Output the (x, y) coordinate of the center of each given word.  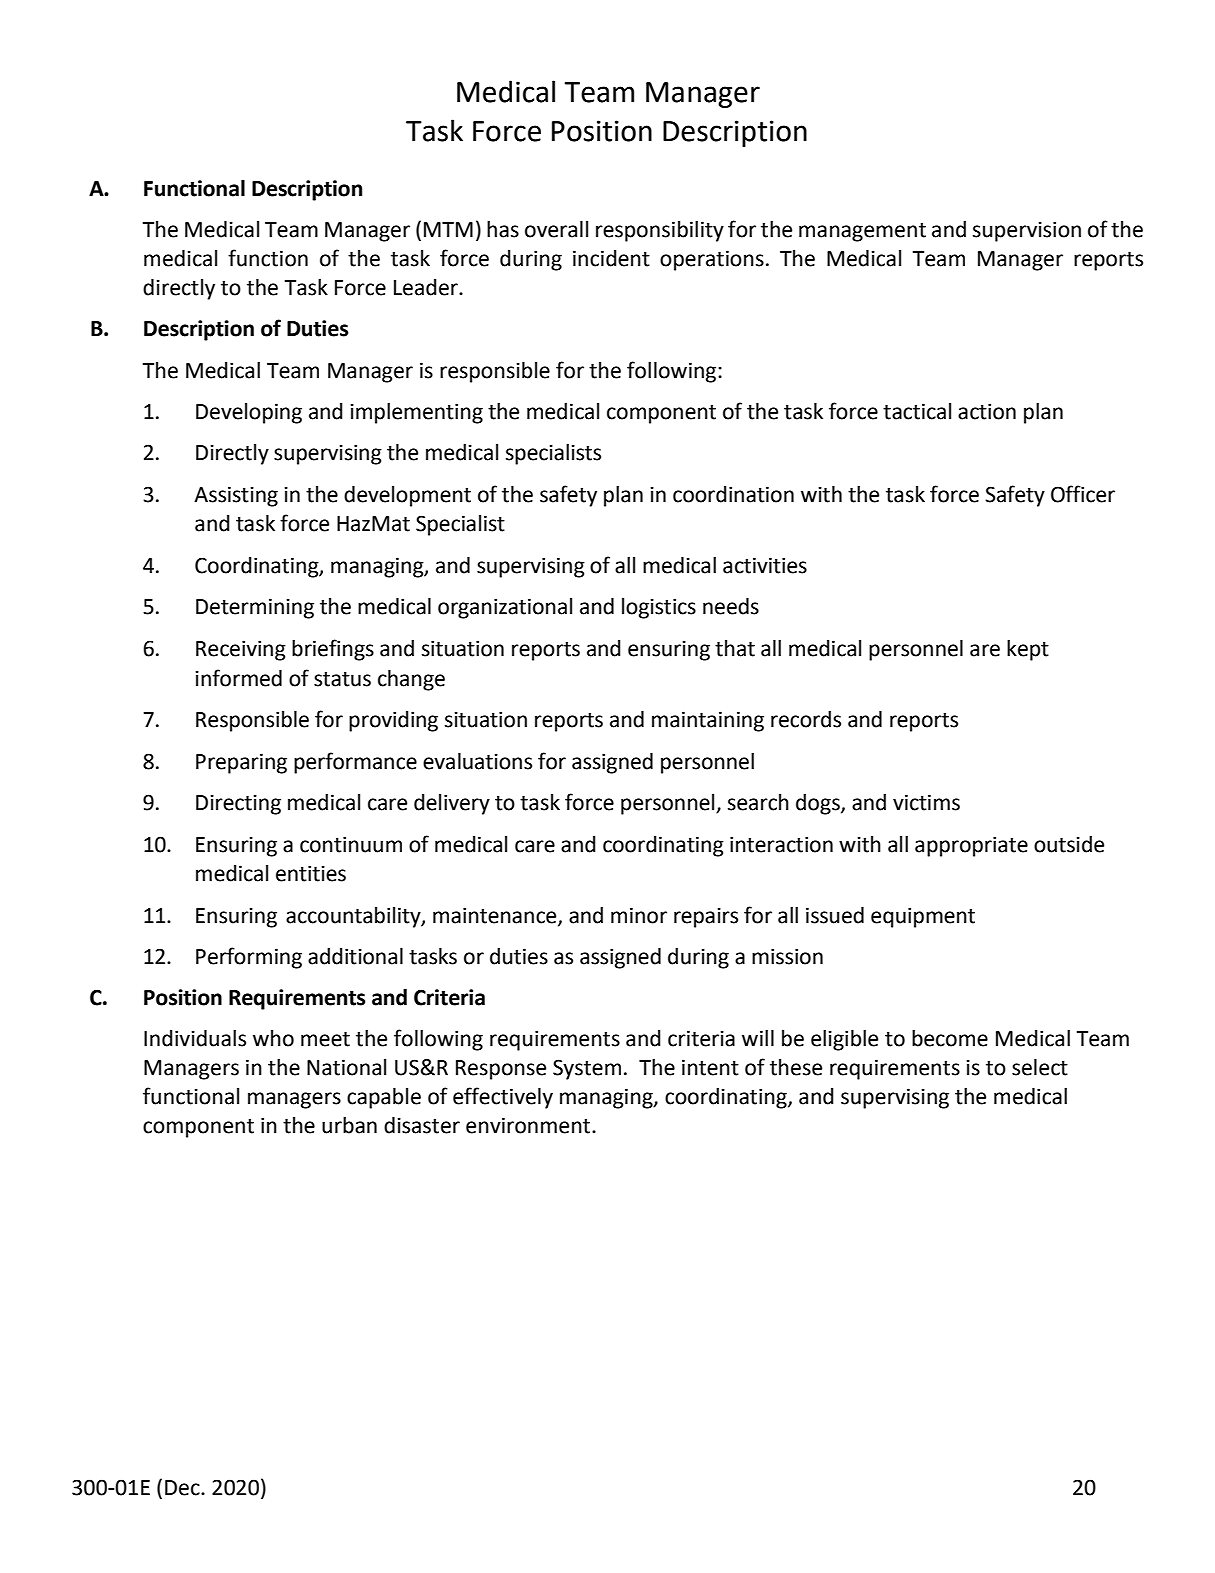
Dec (183, 1488)
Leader (427, 287)
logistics (659, 608)
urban (349, 1125)
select (1040, 1067)
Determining (255, 608)
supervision (1027, 231)
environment (529, 1125)
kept (1028, 650)
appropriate (971, 846)
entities (311, 873)
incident (611, 258)
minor (639, 915)
